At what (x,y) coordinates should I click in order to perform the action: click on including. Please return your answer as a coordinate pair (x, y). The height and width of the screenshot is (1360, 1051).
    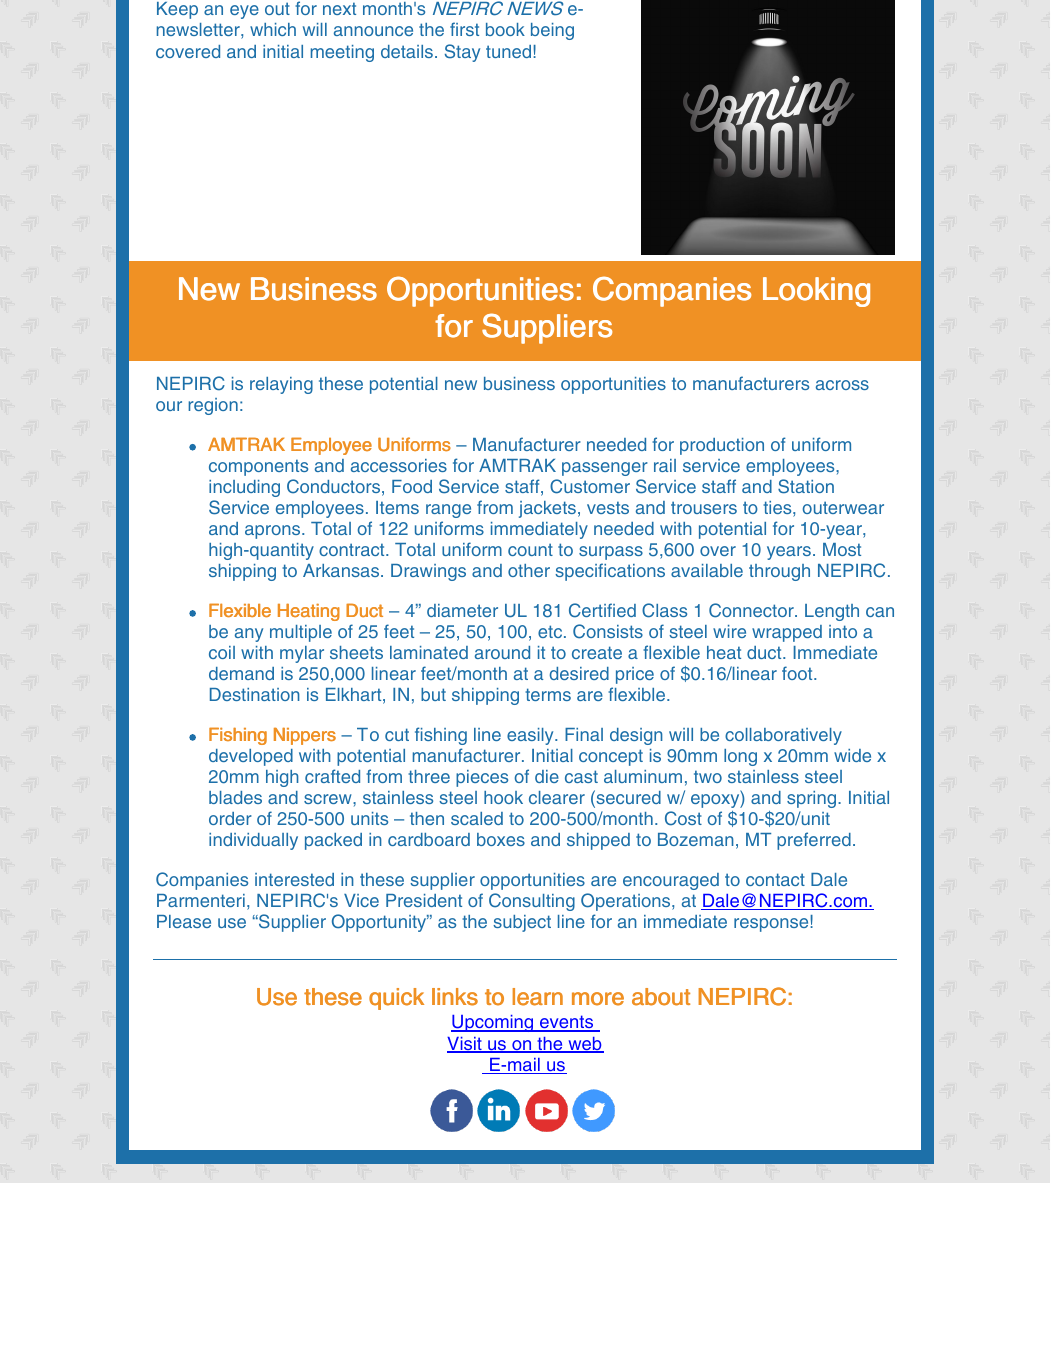
    Looking at the image, I should click on (244, 488).
